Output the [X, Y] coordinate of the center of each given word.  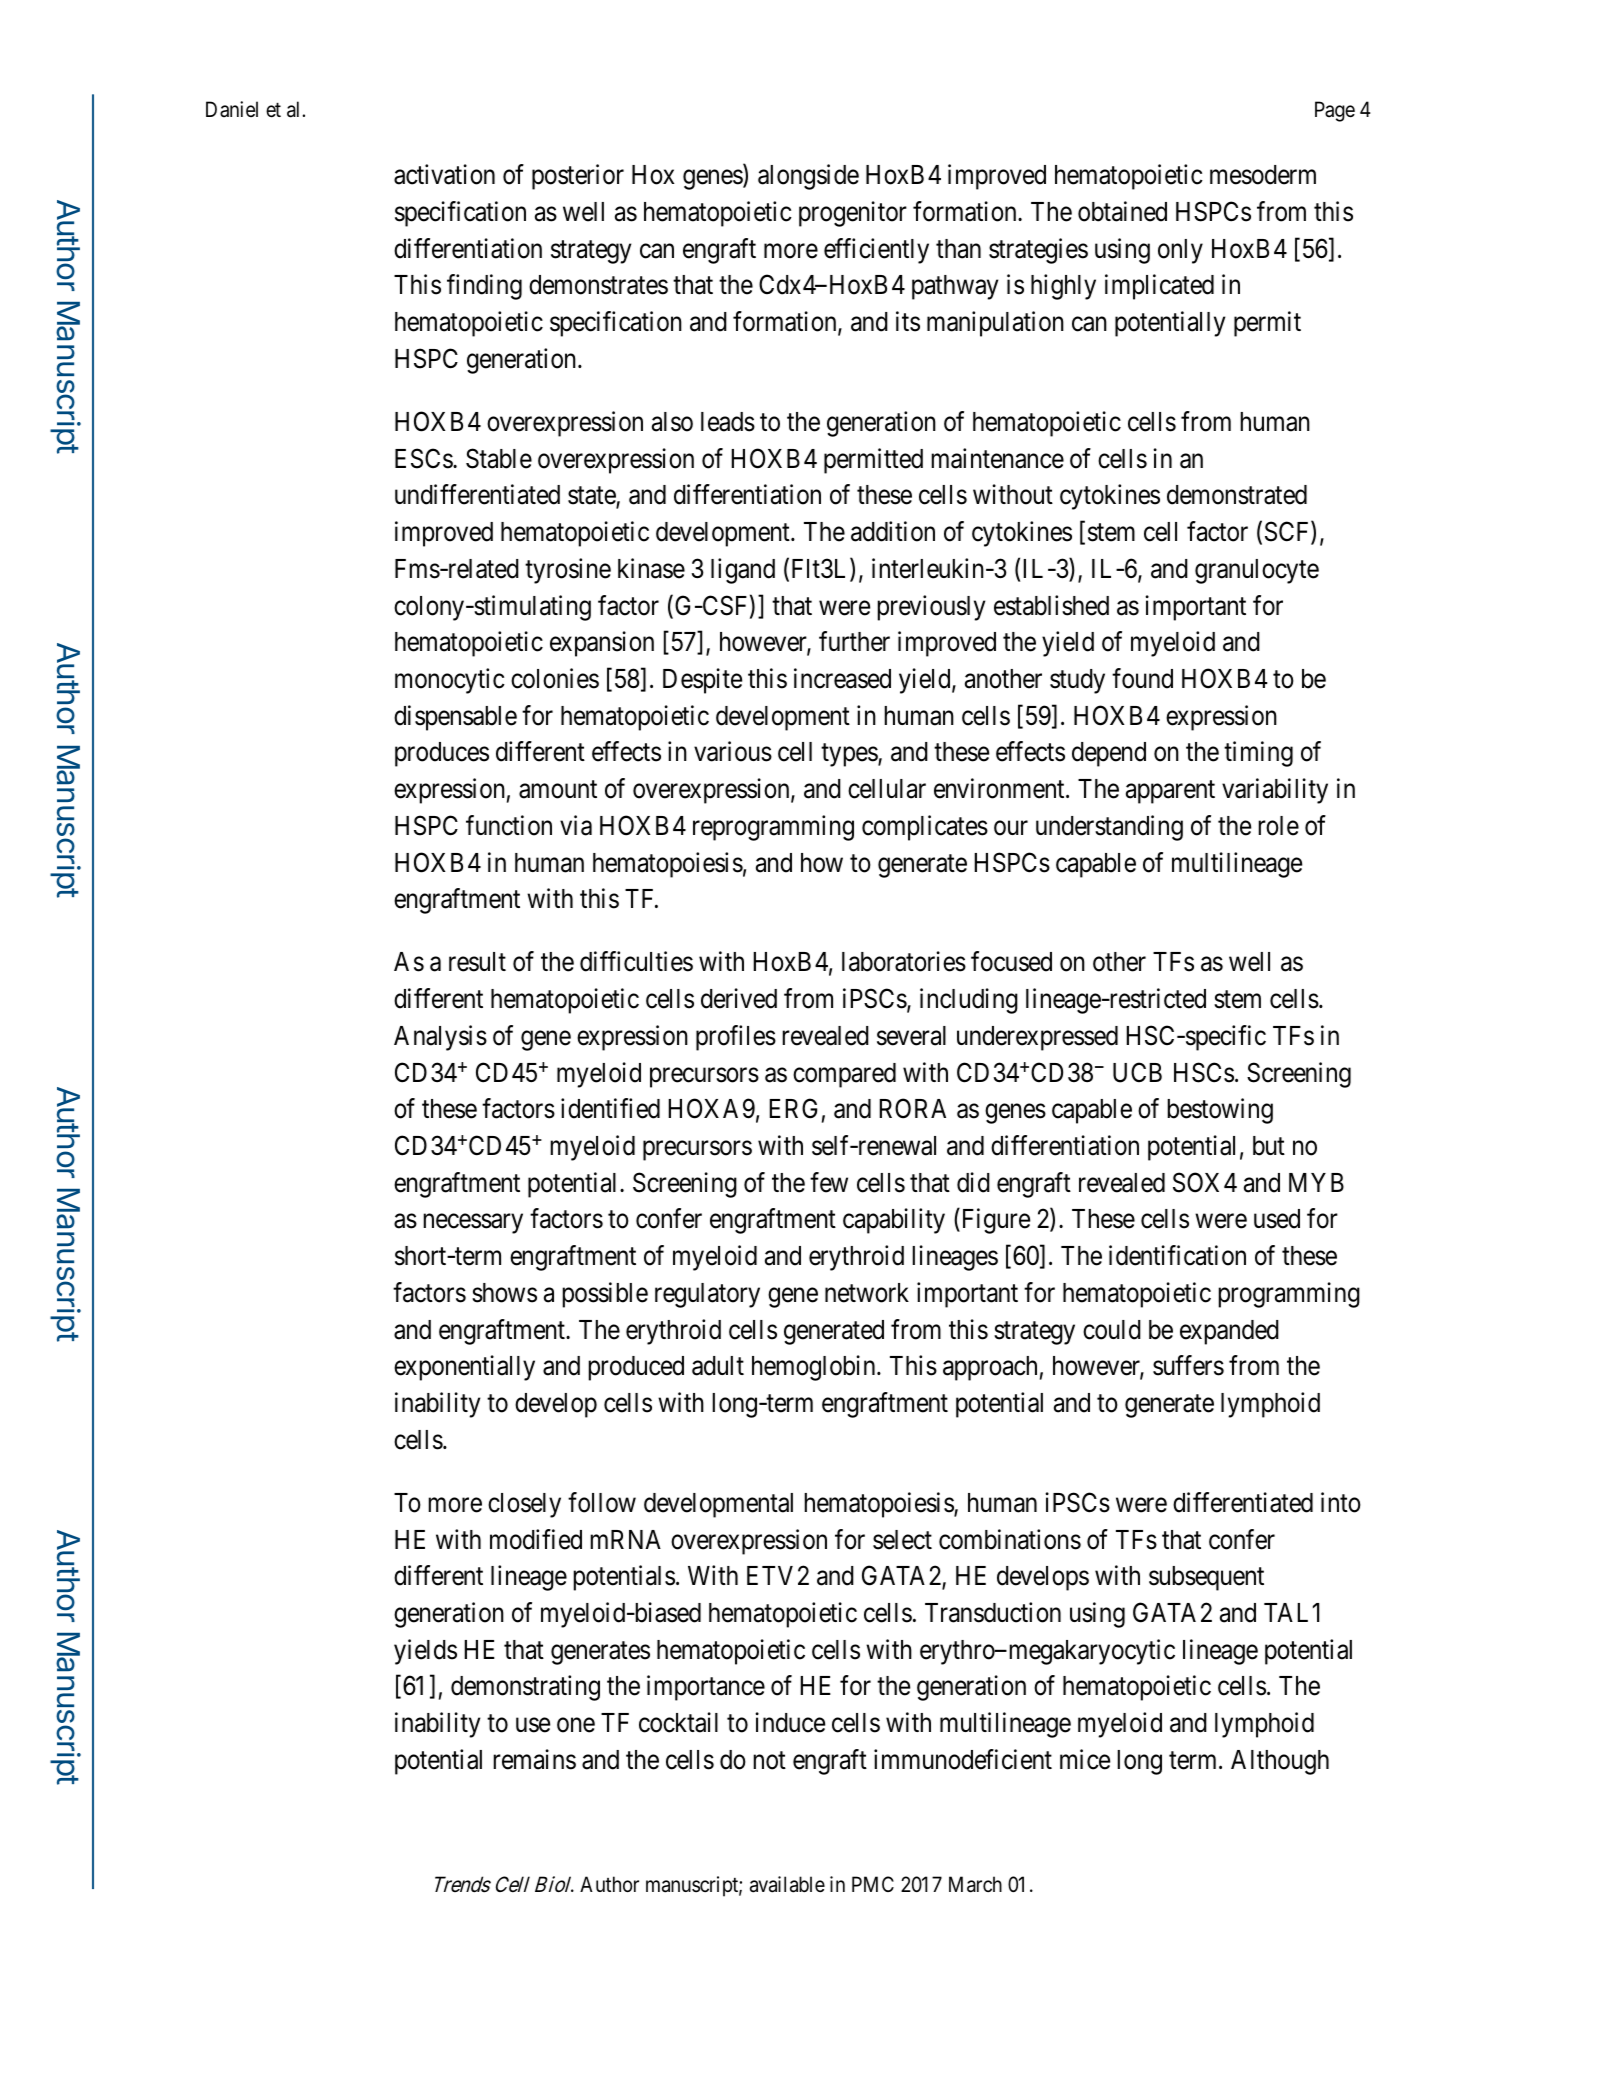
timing [1258, 754]
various [733, 752]
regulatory [707, 1295]
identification [1177, 1255]
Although [1280, 1762]
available [787, 1884]
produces [442, 754]
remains [534, 1759]
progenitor [853, 214]
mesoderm [1263, 175]
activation [444, 174]
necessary [473, 1224]
